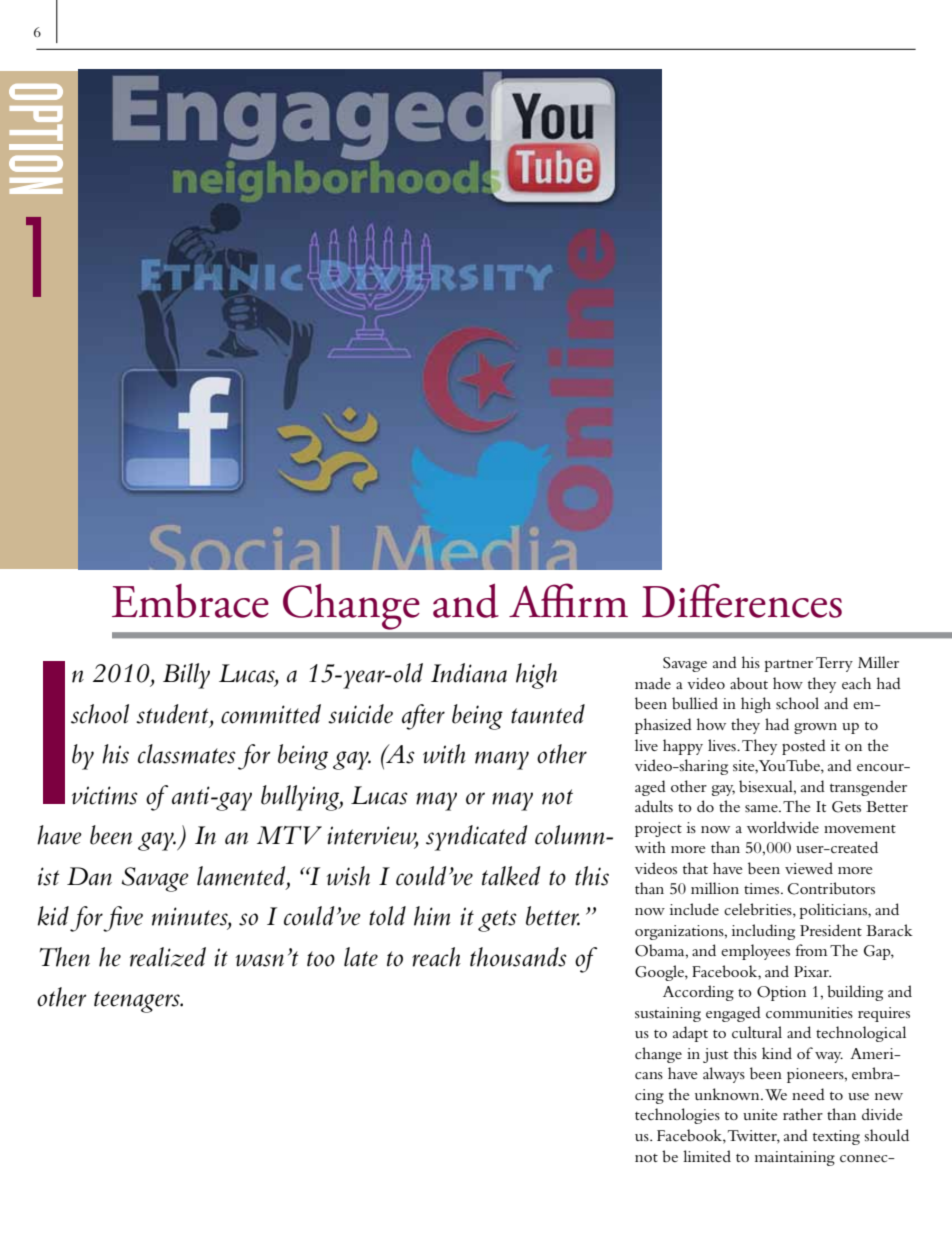 Image resolution: width=952 pixels, height=1233 pixels. Describe the element at coordinates (187, 754) in the screenshot. I see `classmates` at that location.
